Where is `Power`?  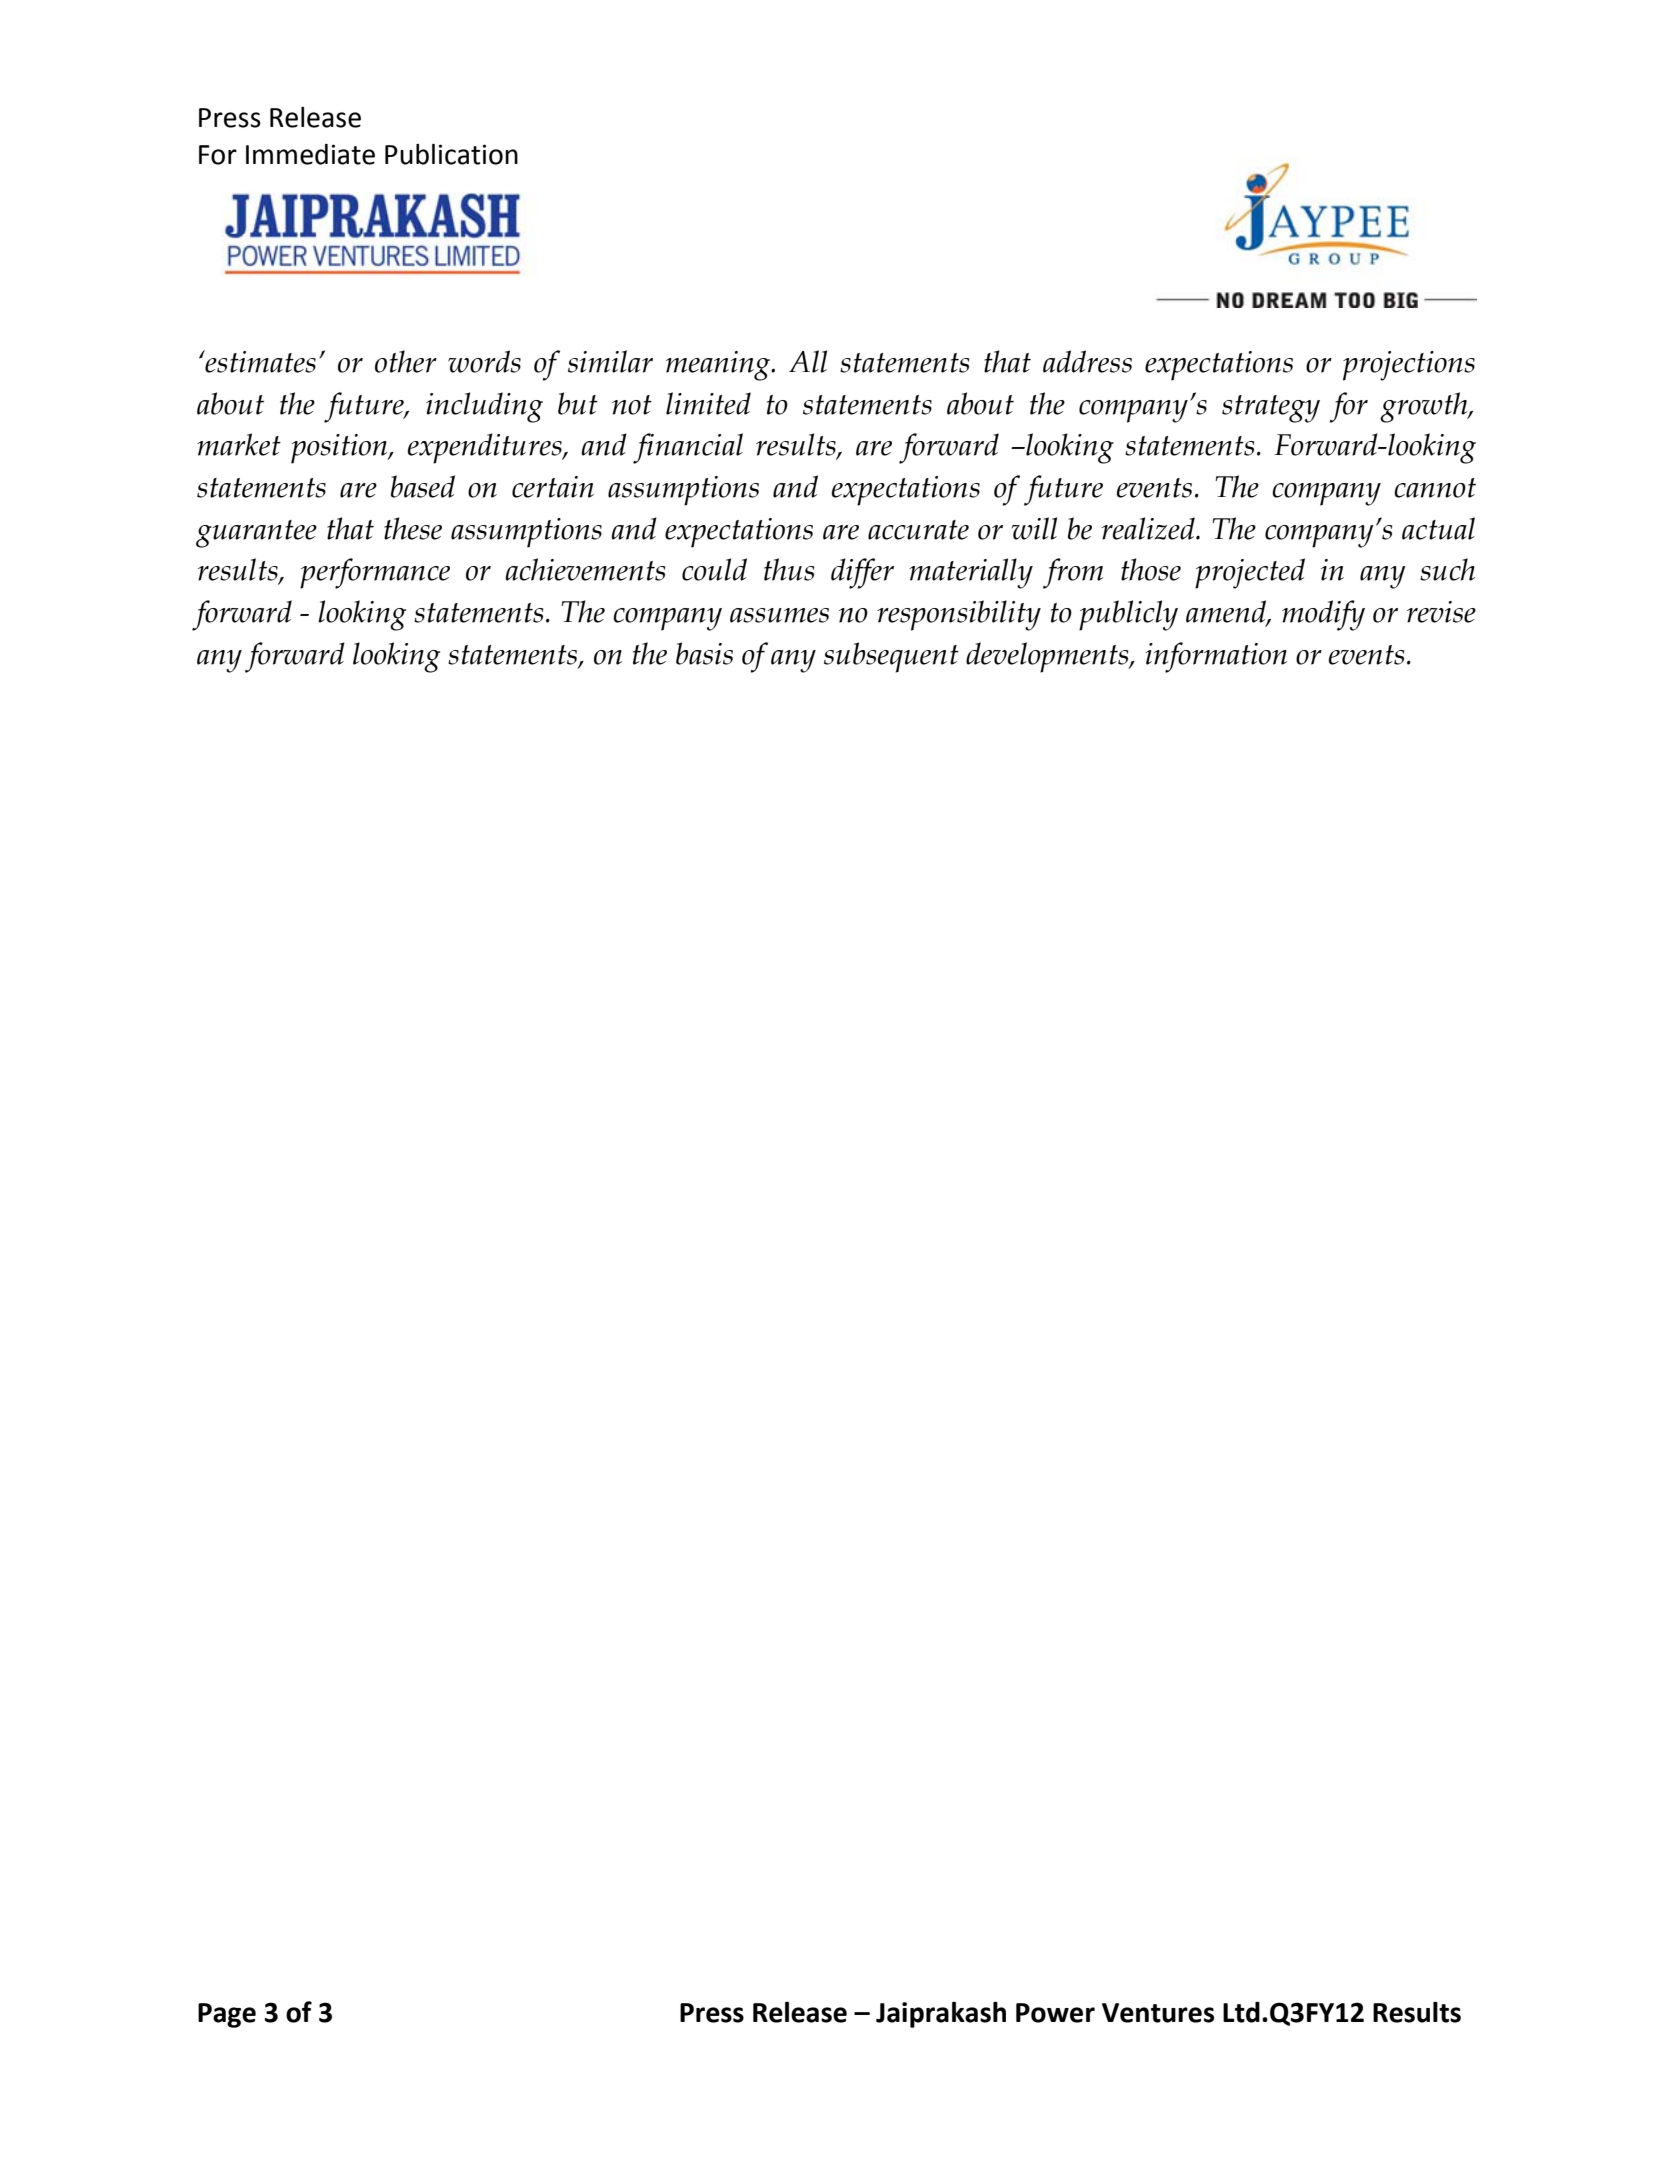
Power is located at coordinates (1055, 2013).
